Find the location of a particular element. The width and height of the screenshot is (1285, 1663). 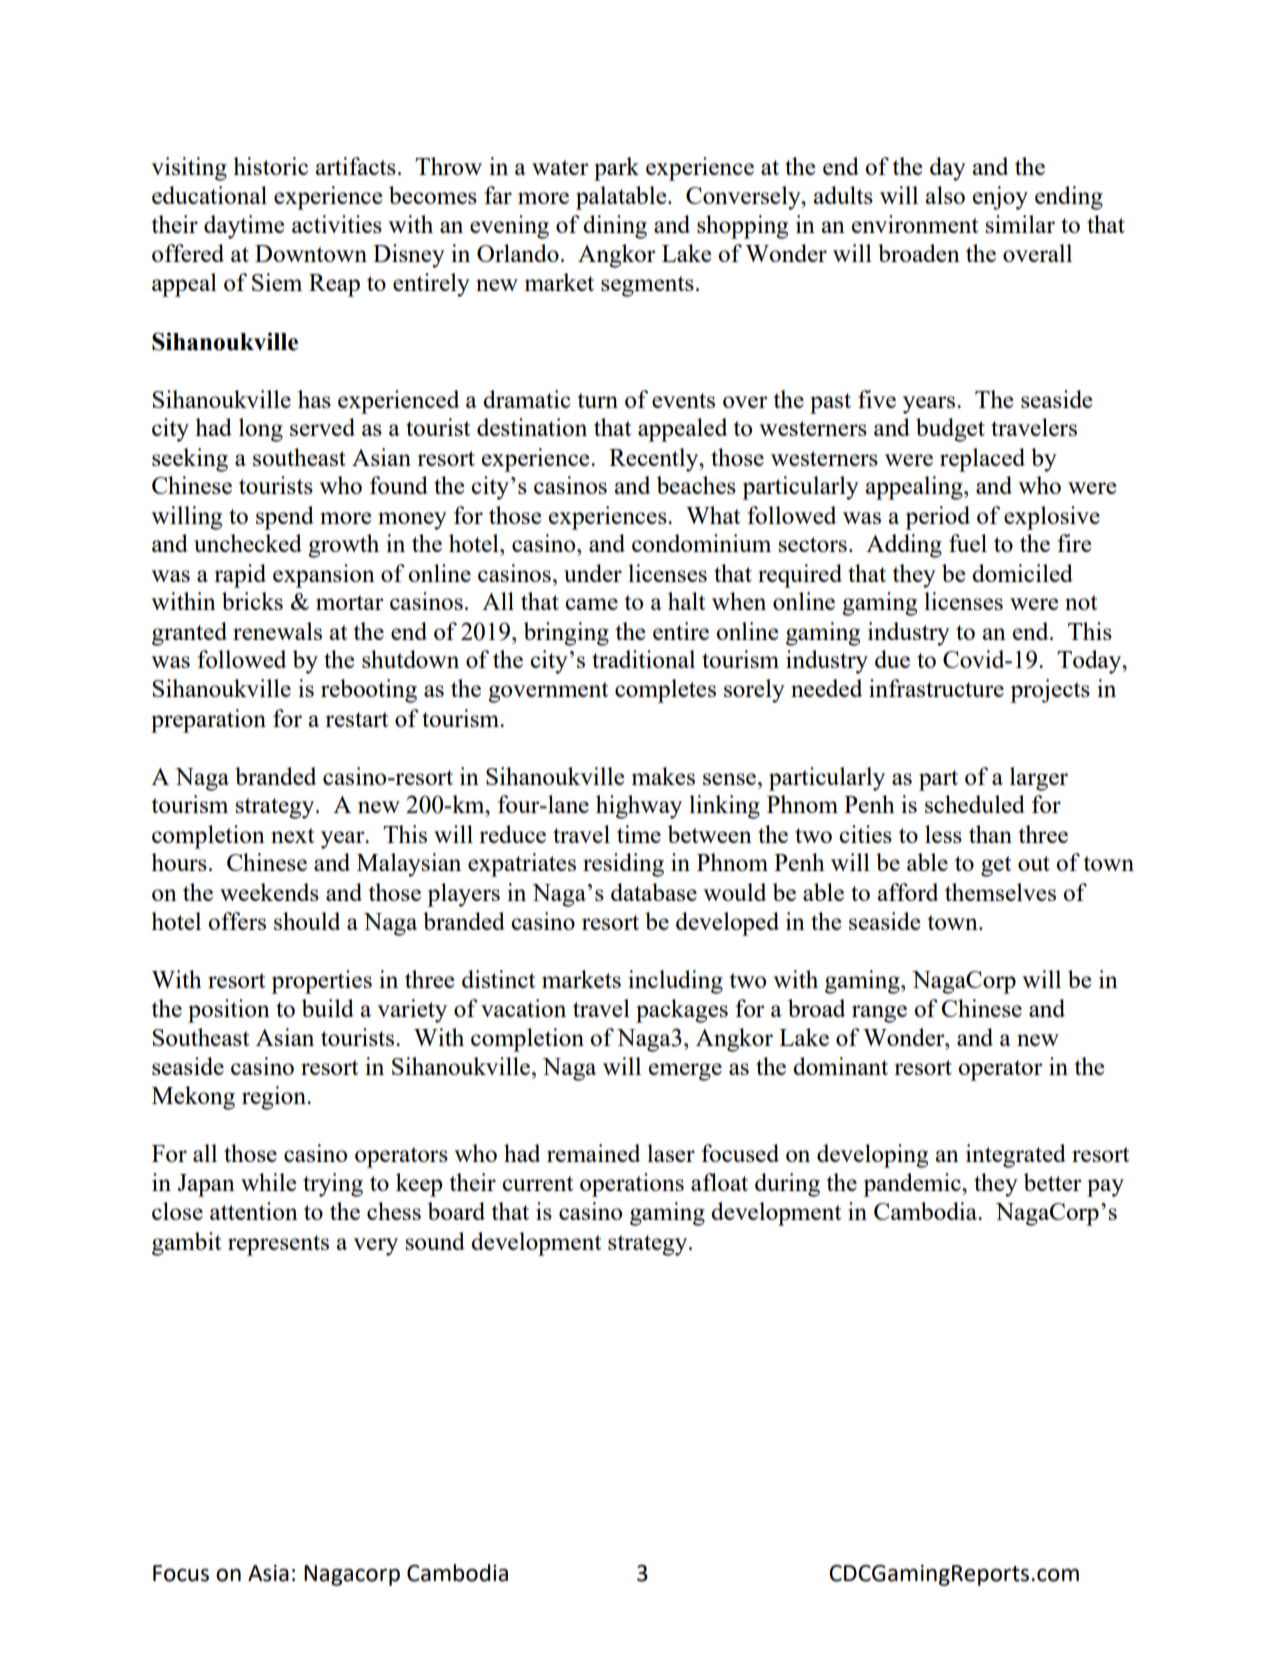

historic is located at coordinates (270, 166).
